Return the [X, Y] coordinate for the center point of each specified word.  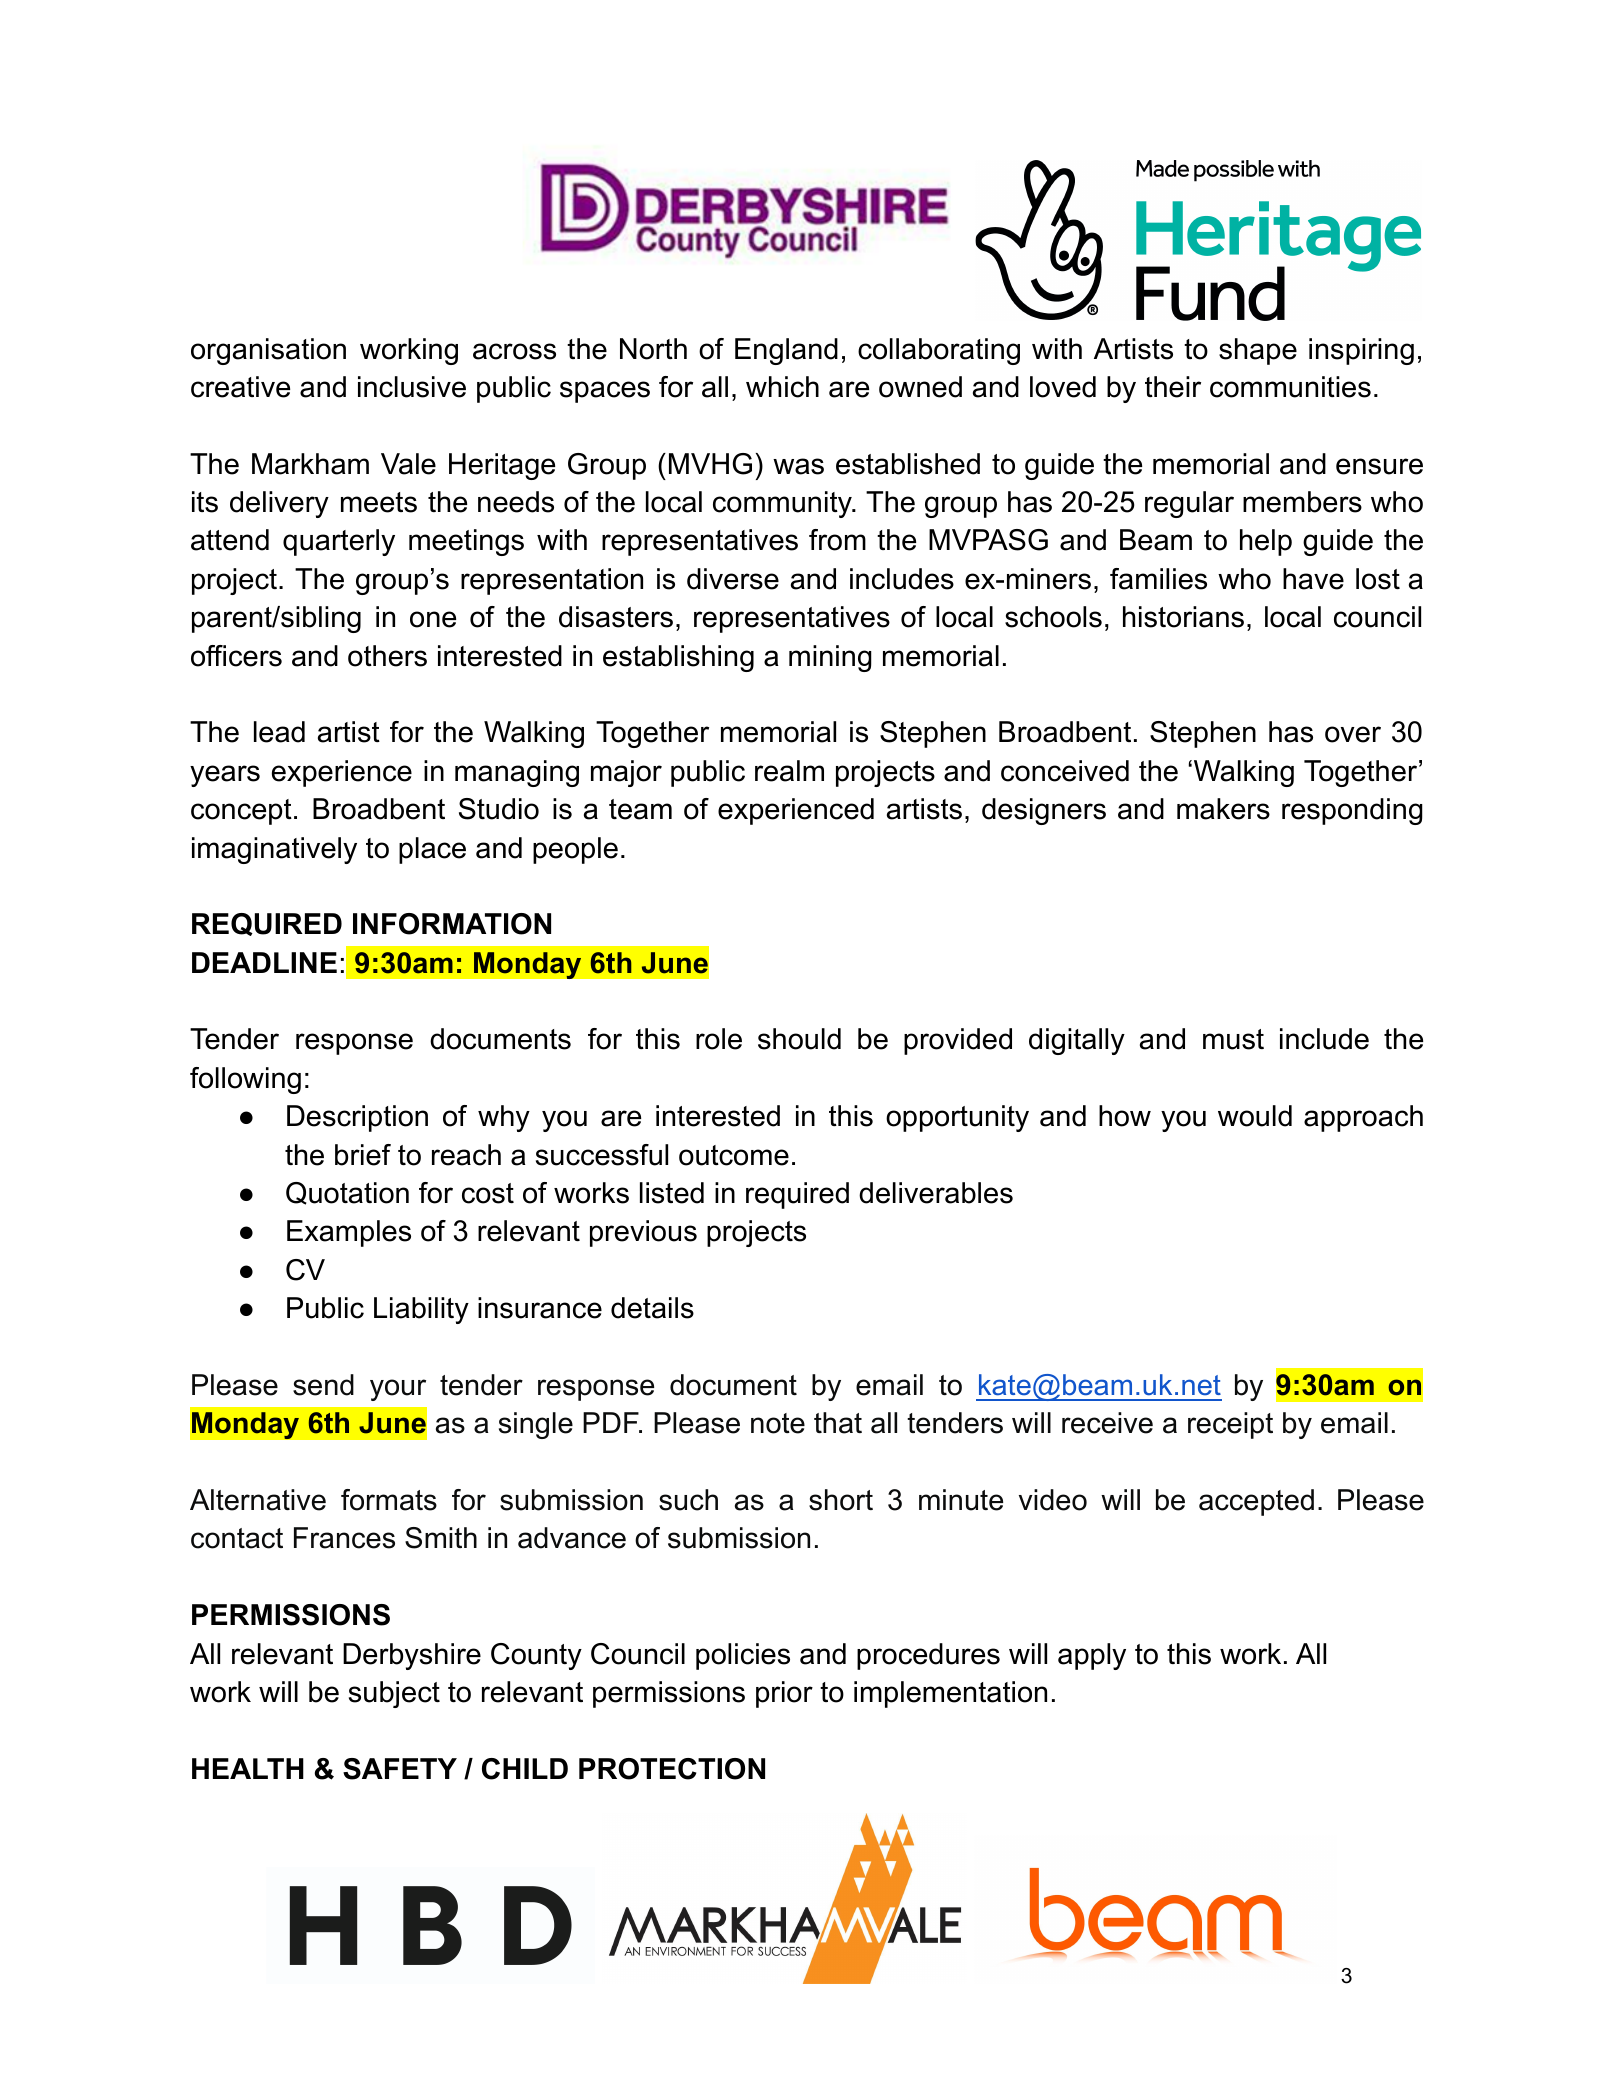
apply [1092, 1656]
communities [1290, 387]
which [782, 387]
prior [784, 1694]
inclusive [412, 387]
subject [394, 1694]
